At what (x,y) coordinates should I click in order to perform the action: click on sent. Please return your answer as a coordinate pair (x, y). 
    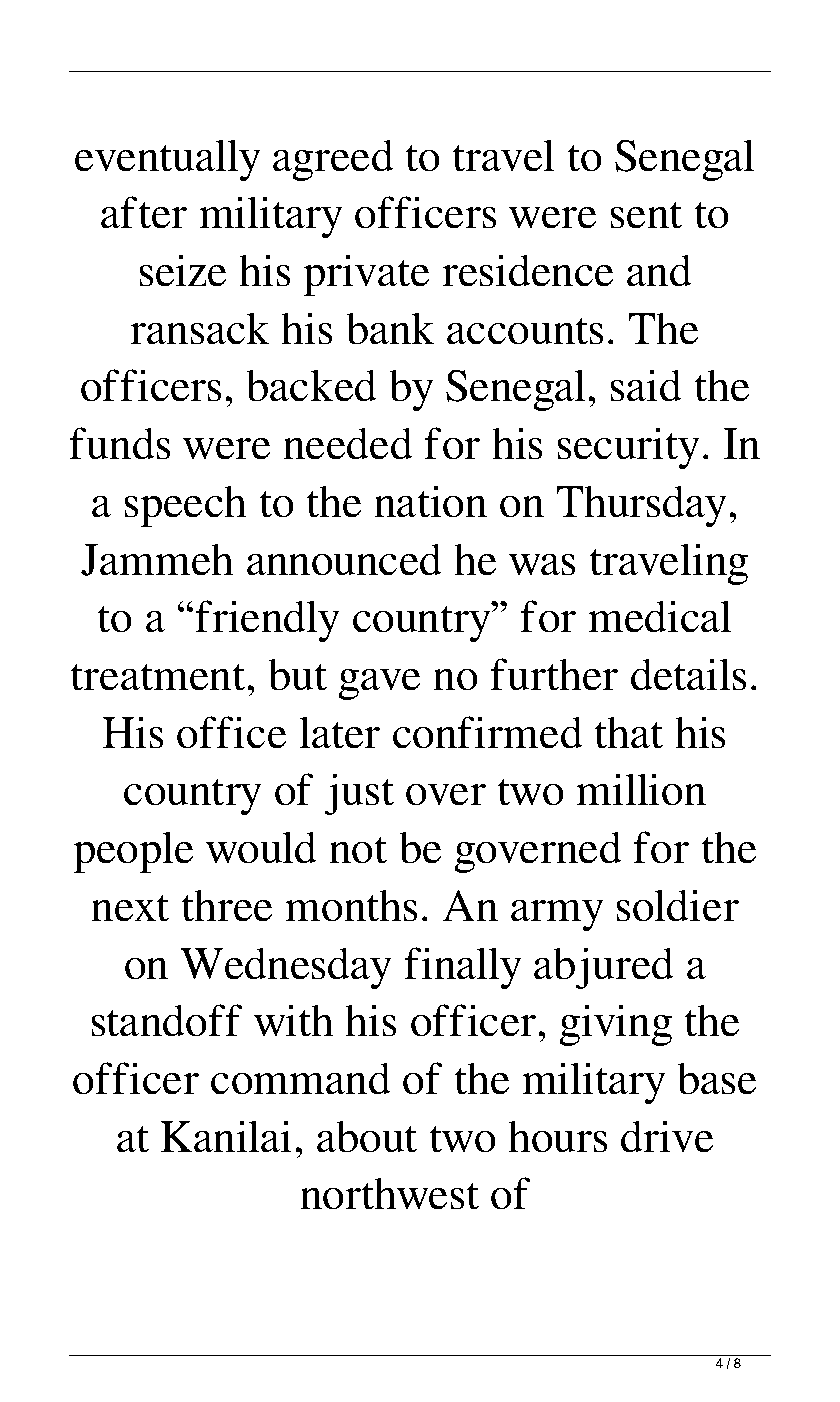
    Looking at the image, I should click on (646, 215).
